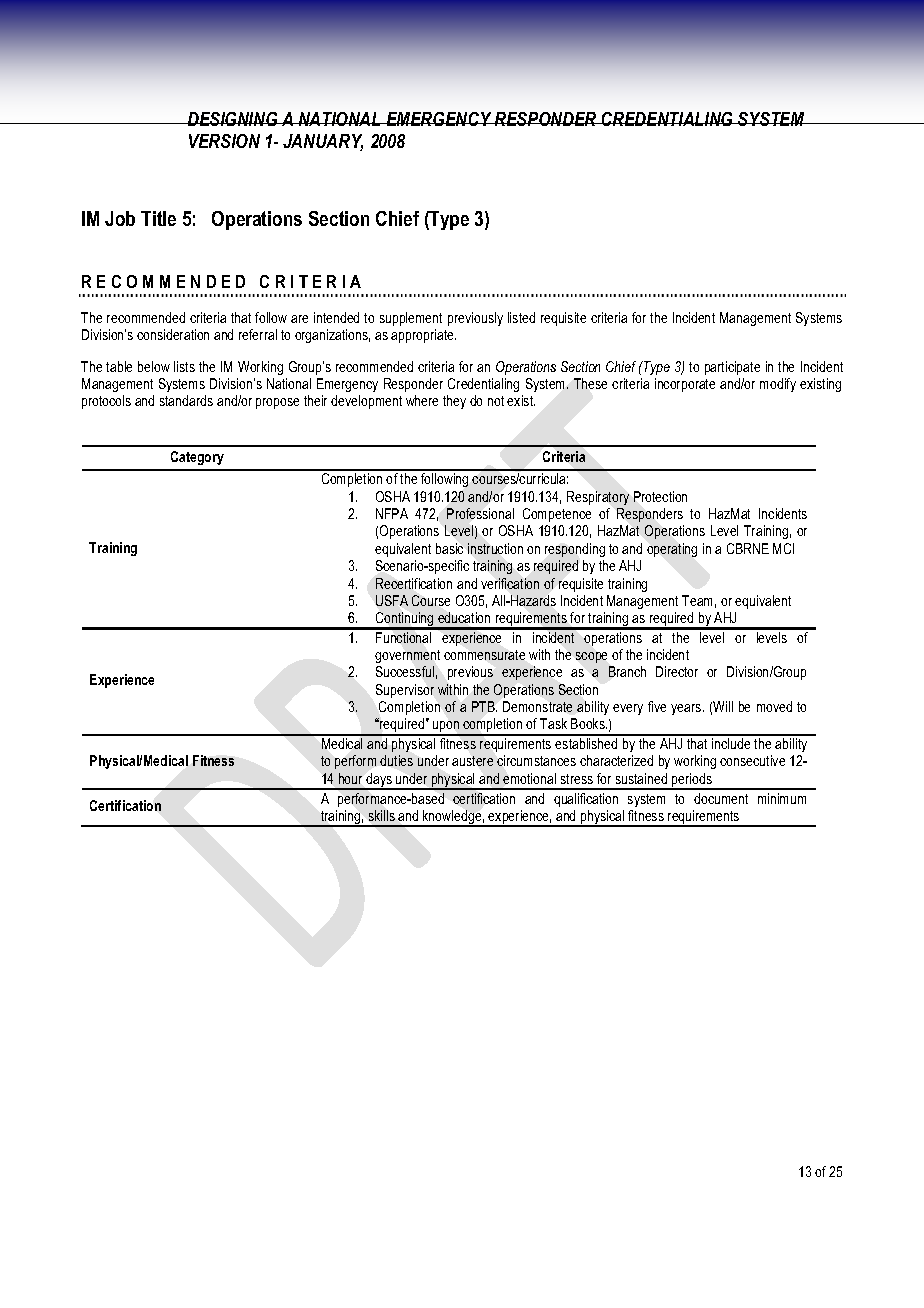 The width and height of the page is (924, 1308). Describe the element at coordinates (411, 319) in the page. I see `supplement` at that location.
